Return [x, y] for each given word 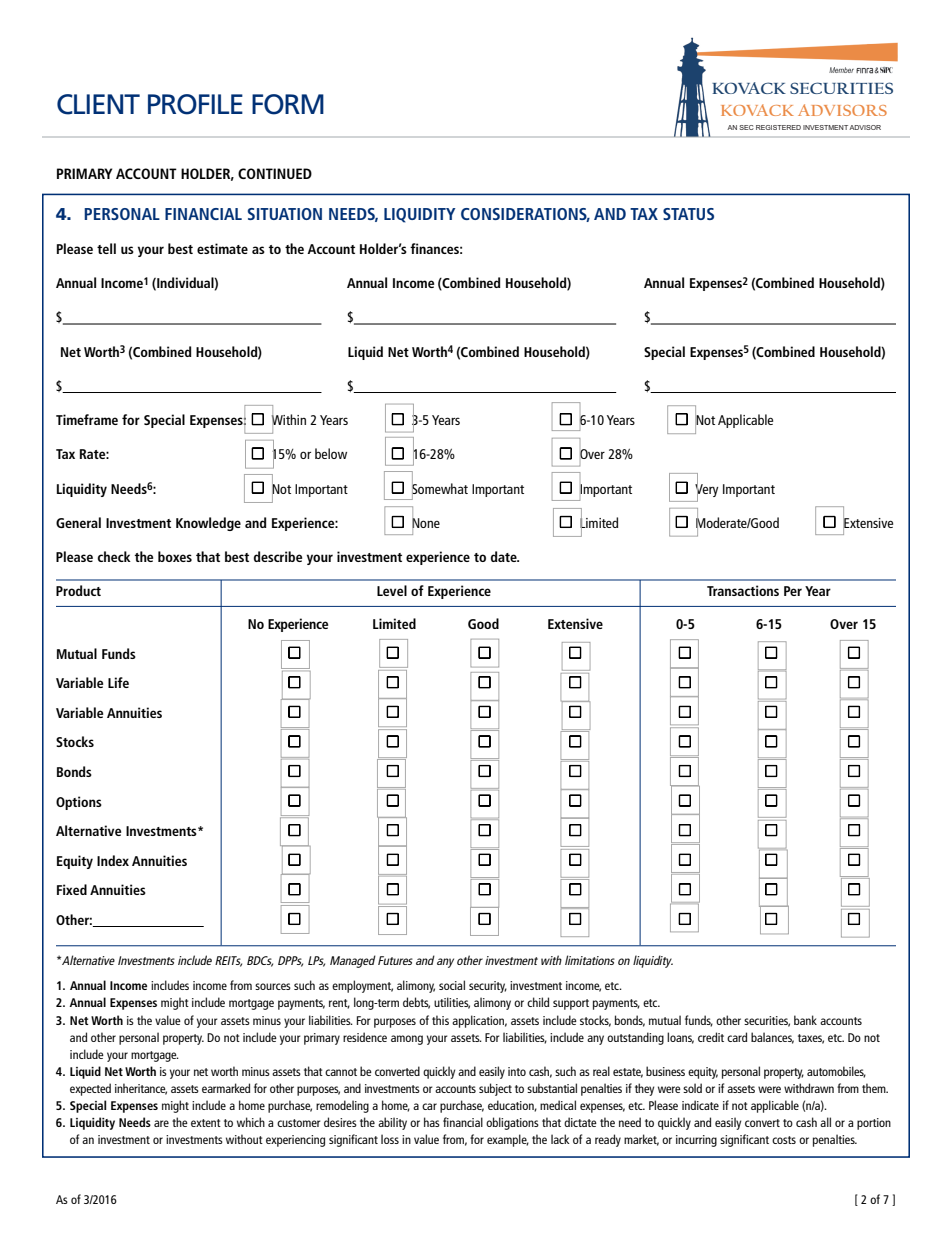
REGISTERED [778, 127]
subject [495, 1089]
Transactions [743, 590]
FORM [288, 104]
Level [392, 590]
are [161, 1123]
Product [78, 590]
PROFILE [195, 104]
